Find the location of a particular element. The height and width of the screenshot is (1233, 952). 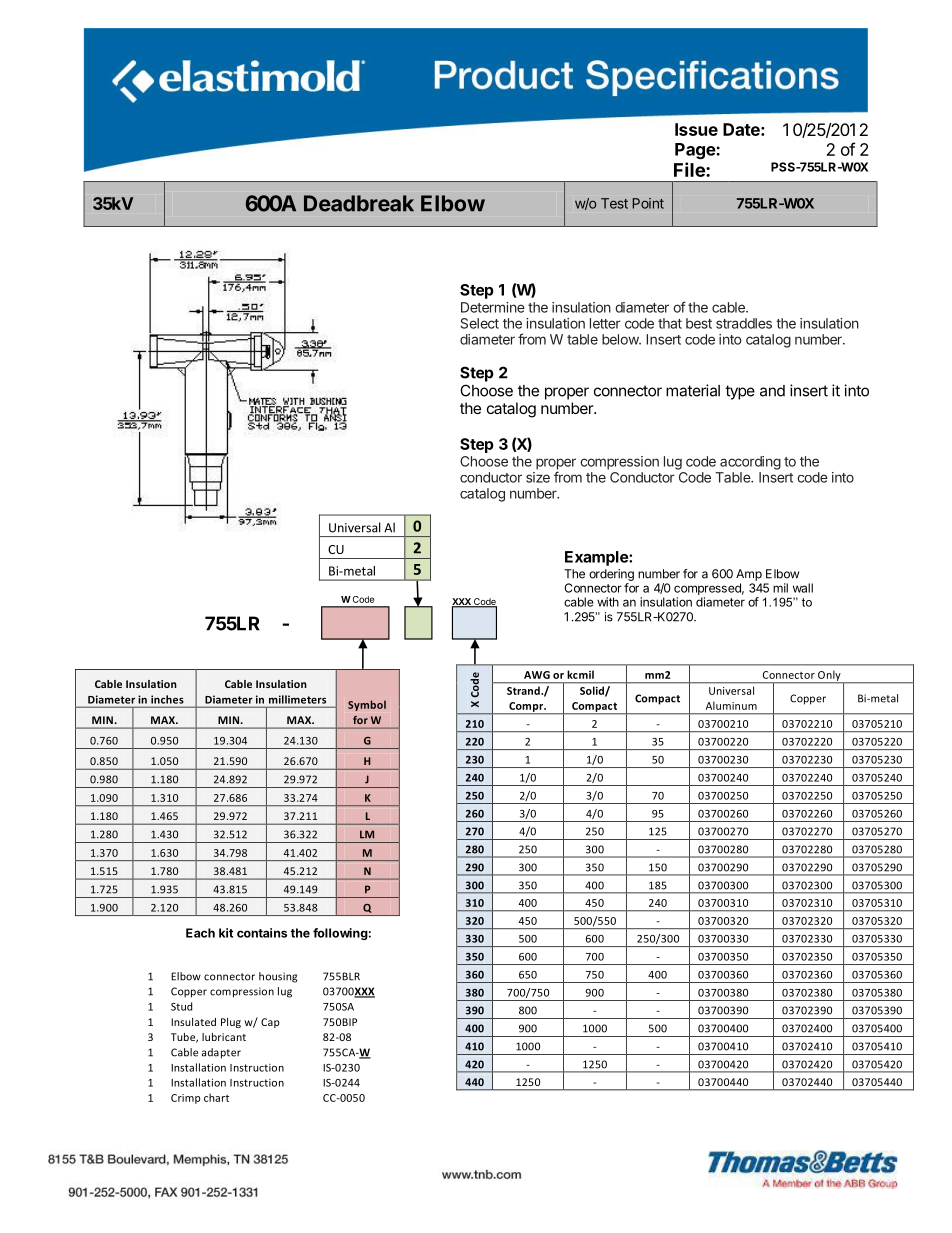

Test is located at coordinates (614, 203).
